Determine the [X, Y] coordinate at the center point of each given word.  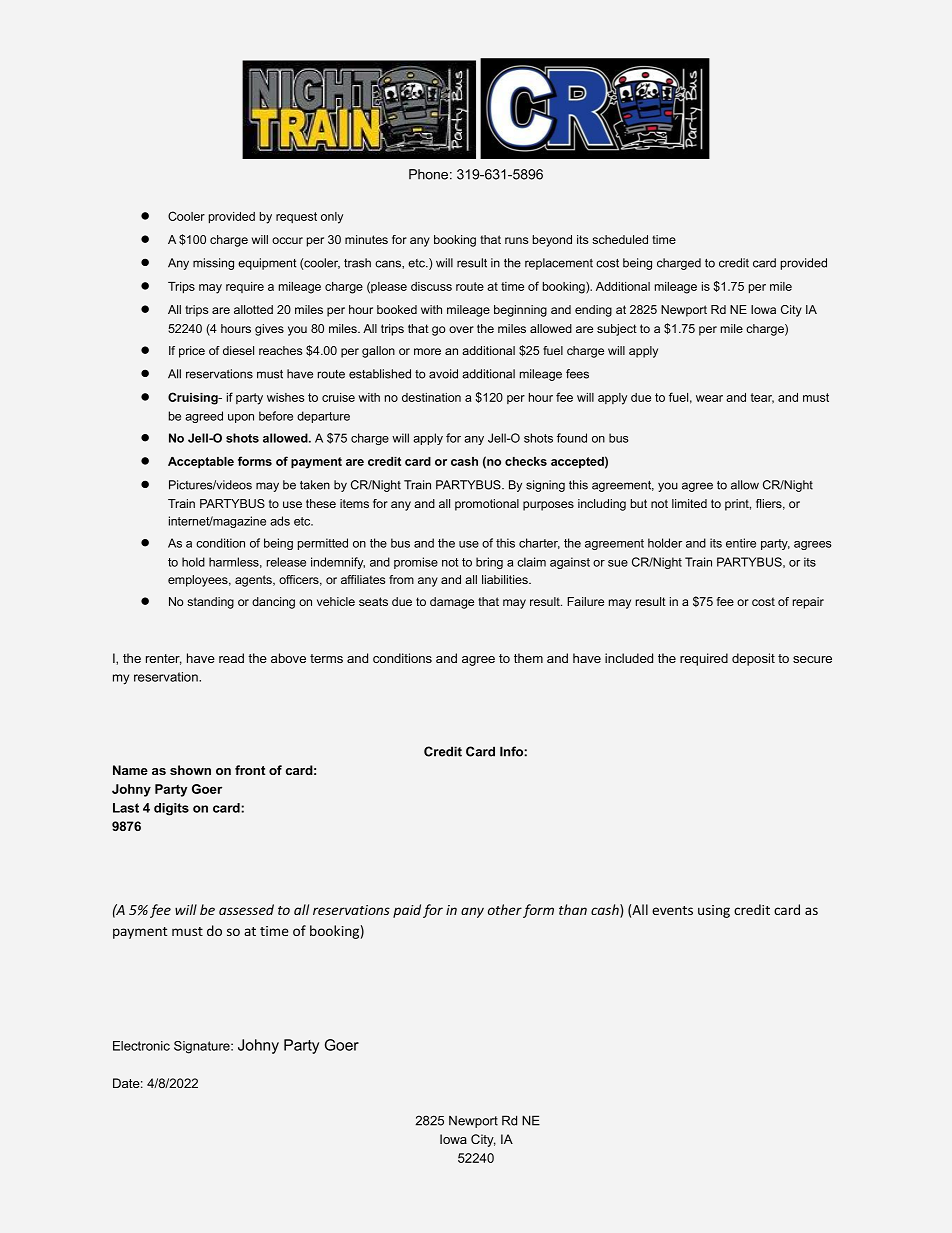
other [505, 909]
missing [213, 264]
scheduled [620, 239]
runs [516, 240]
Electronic [141, 1046]
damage [452, 603]
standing [210, 603]
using [714, 911]
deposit [753, 659]
